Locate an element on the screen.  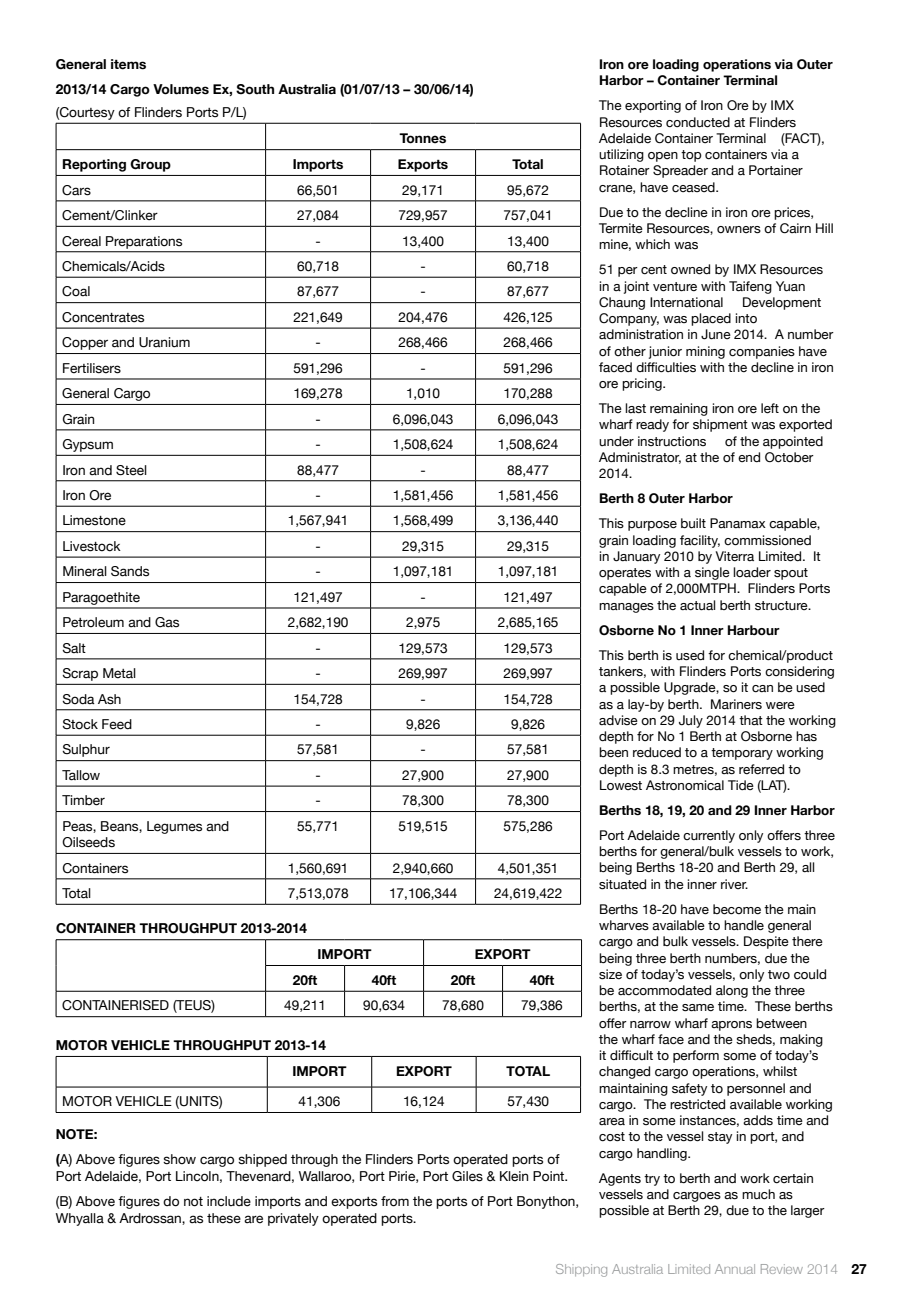
handle is located at coordinates (744, 925).
